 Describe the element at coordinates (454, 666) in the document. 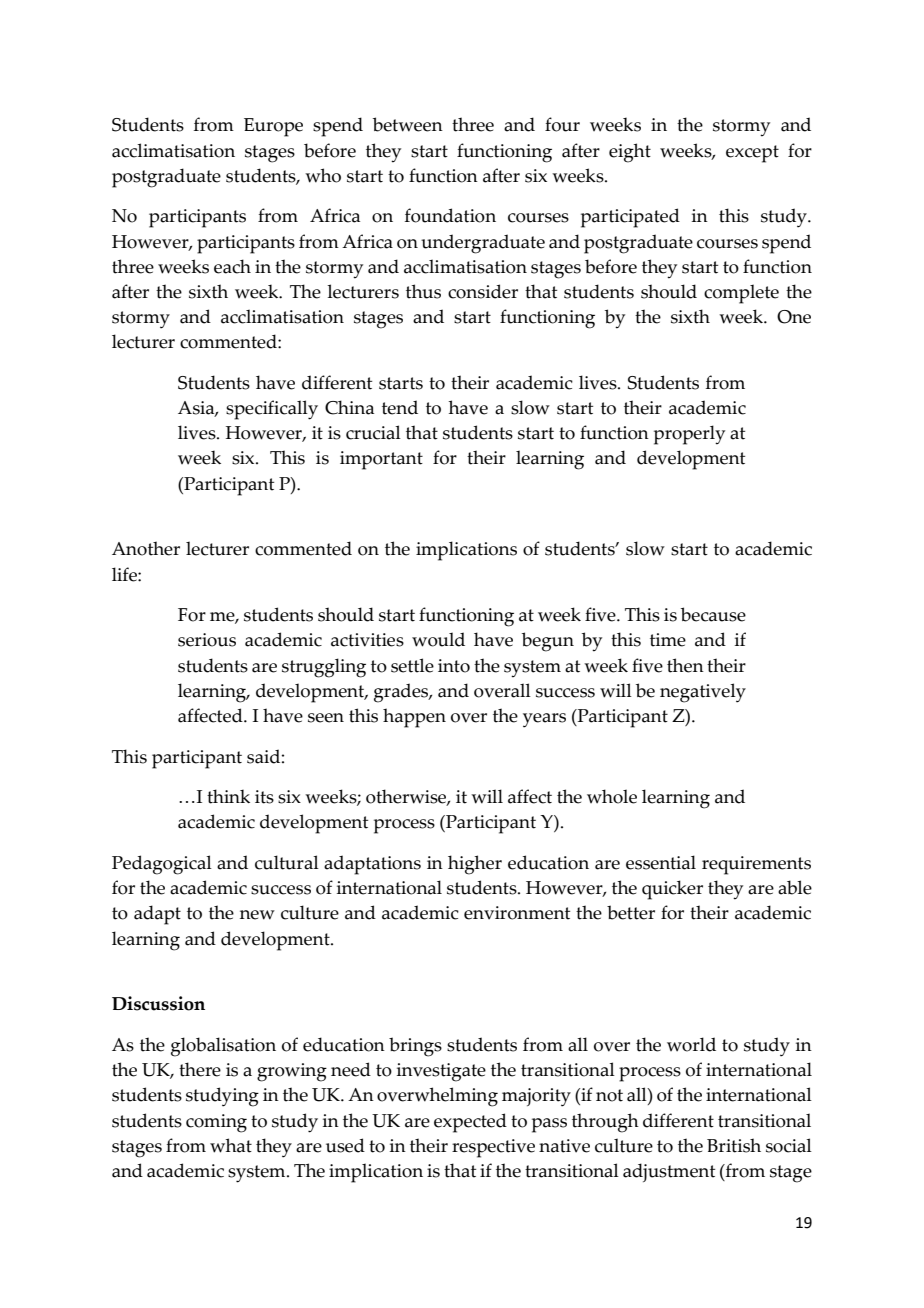

I see `into` at that location.
